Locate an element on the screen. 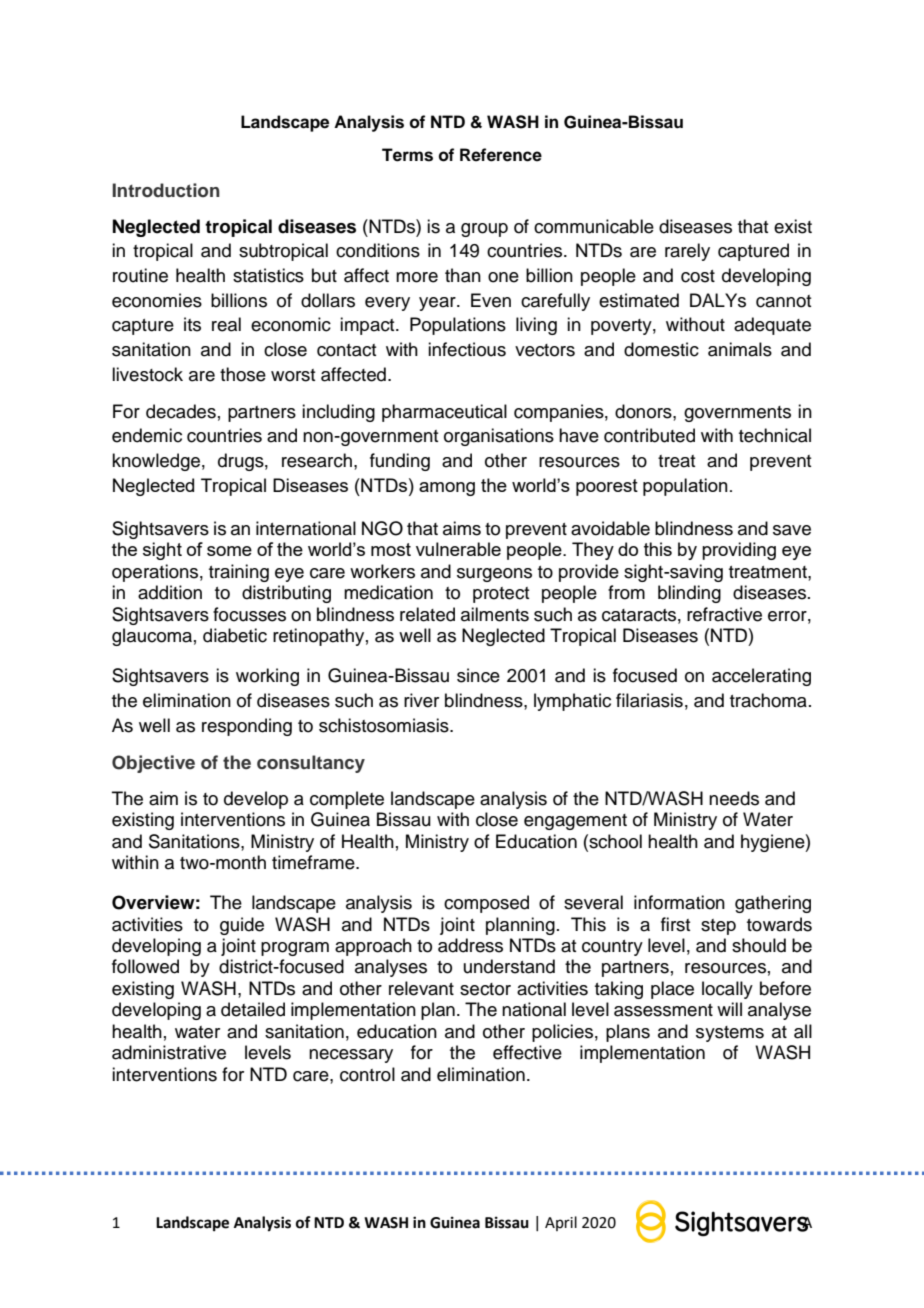 This screenshot has height=1308, width=924. Introduction is located at coordinates (166, 190).
